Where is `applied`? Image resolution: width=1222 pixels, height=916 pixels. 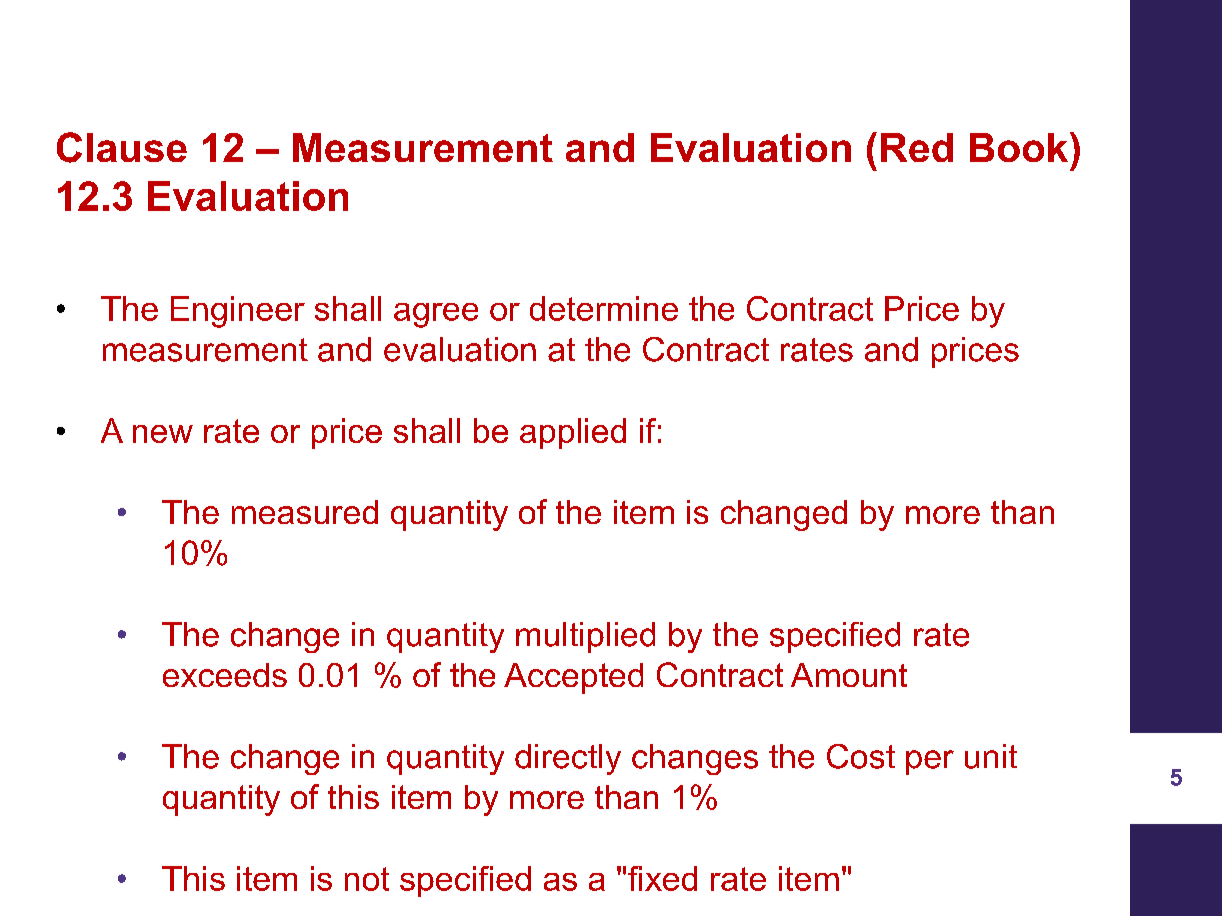 applied is located at coordinates (573, 433).
